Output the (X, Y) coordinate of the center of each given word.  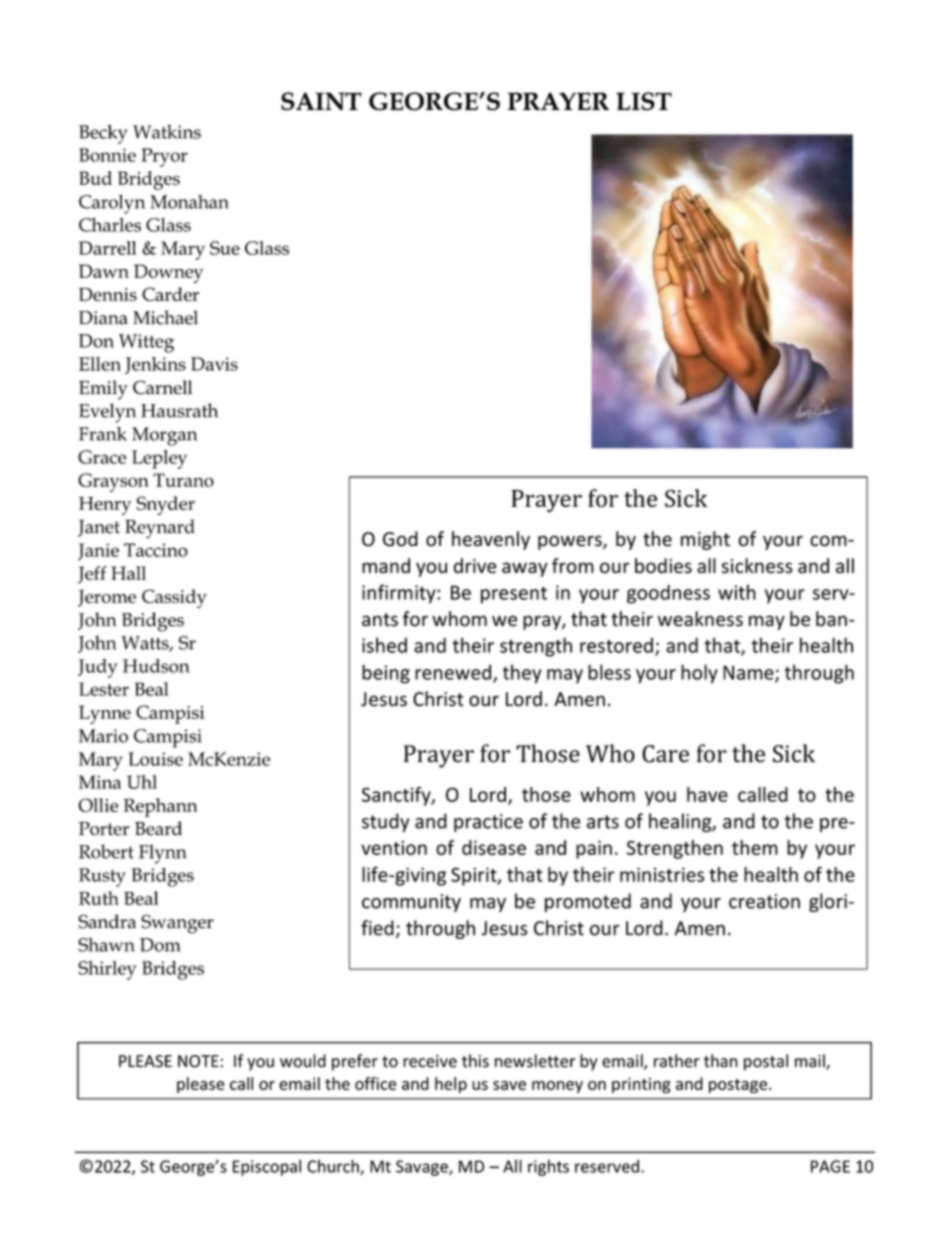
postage (739, 1086)
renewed (453, 672)
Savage (423, 1168)
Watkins (167, 132)
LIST (644, 101)
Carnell (162, 387)
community (411, 903)
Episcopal (267, 1167)
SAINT (321, 101)
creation (764, 901)
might (705, 540)
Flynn (163, 854)
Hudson (156, 666)
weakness (700, 619)
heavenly (491, 540)
